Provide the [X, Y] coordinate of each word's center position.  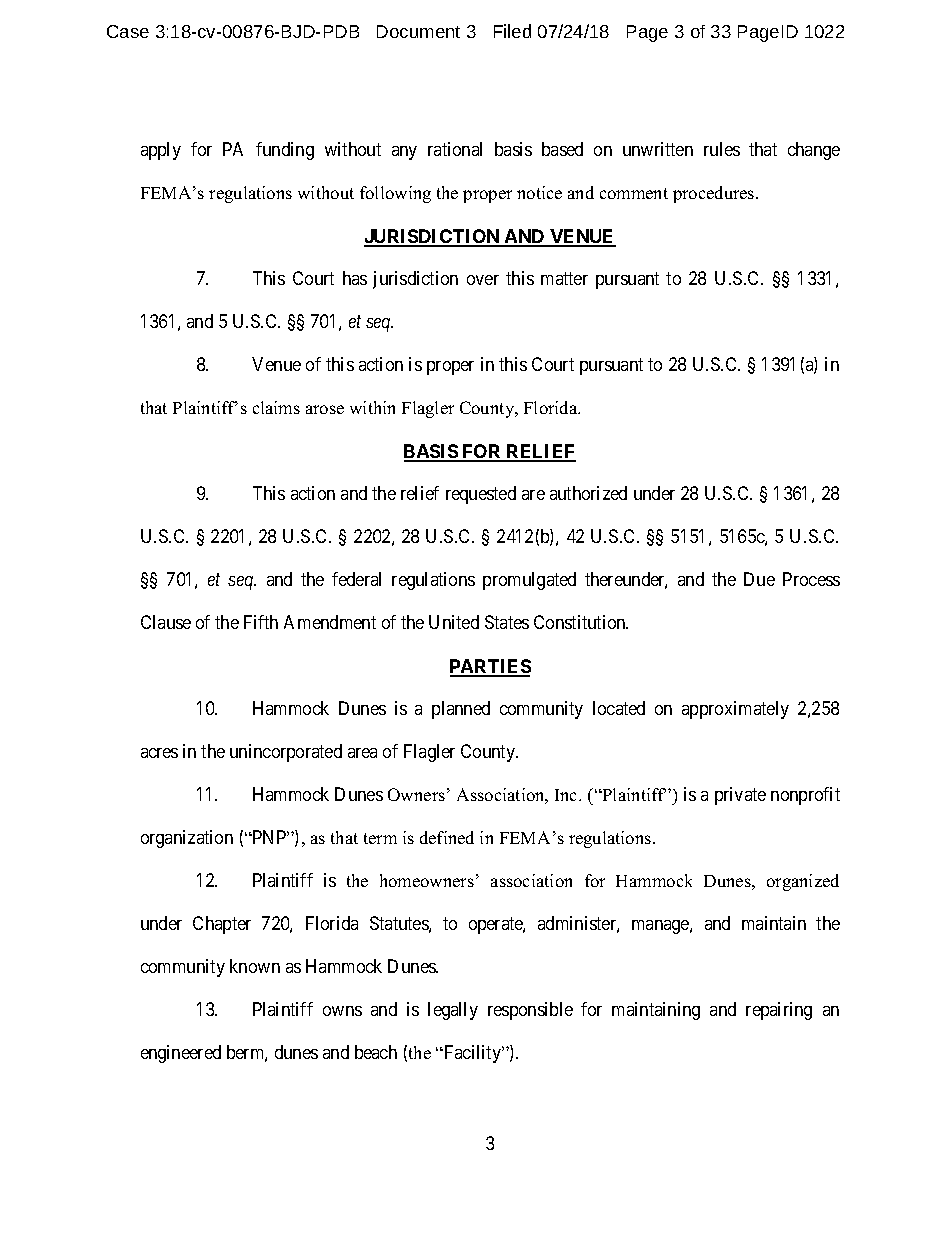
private [740, 796]
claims [276, 407]
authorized [588, 493]
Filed [512, 31]
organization [187, 839]
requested [481, 495]
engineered [181, 1054]
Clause [166, 622]
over [483, 280]
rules [722, 149]
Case [128, 31]
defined [447, 837]
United [454, 622]
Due [759, 579]
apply [161, 151]
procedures [715, 194]
